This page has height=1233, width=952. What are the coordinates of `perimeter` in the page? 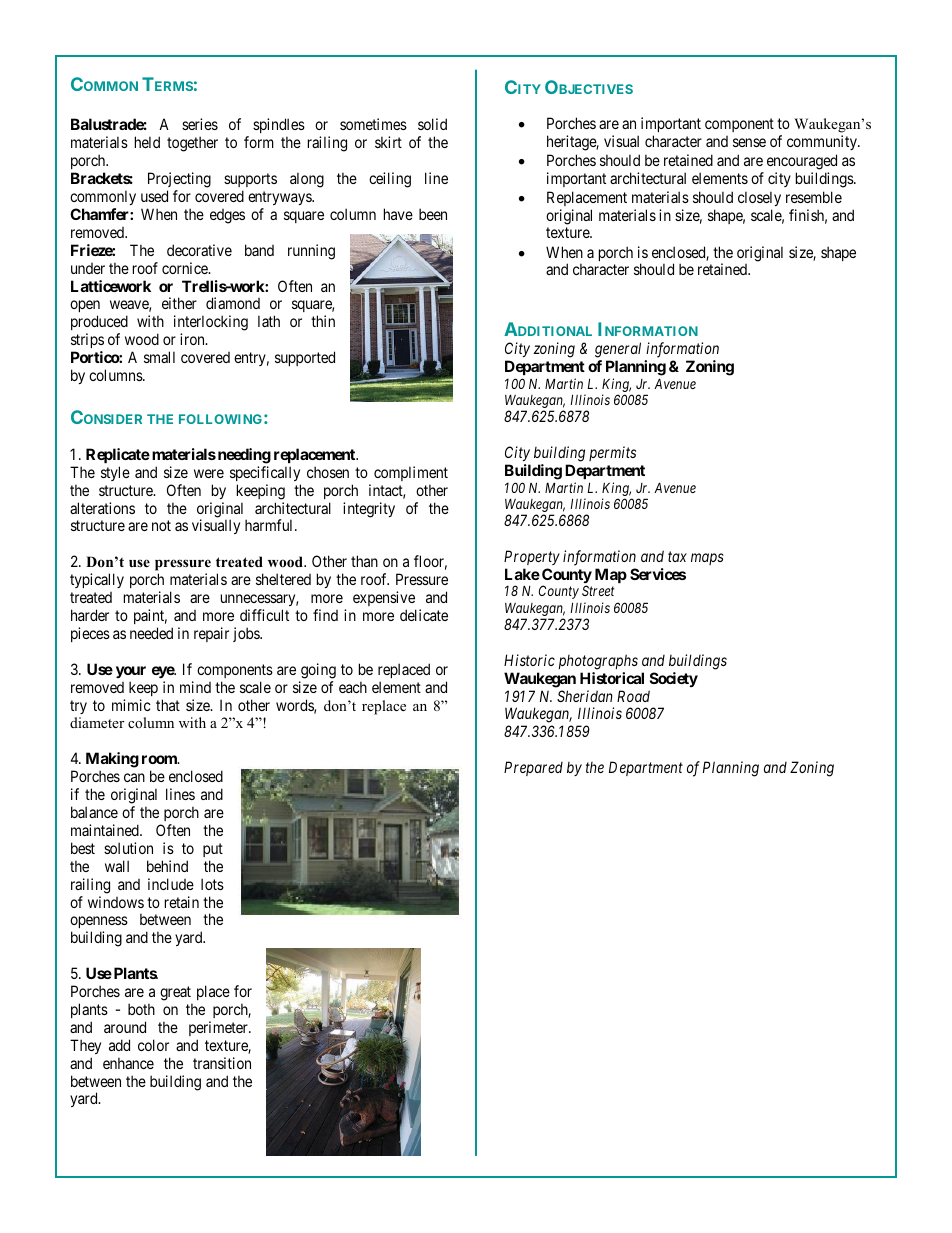 It's located at (219, 1028).
